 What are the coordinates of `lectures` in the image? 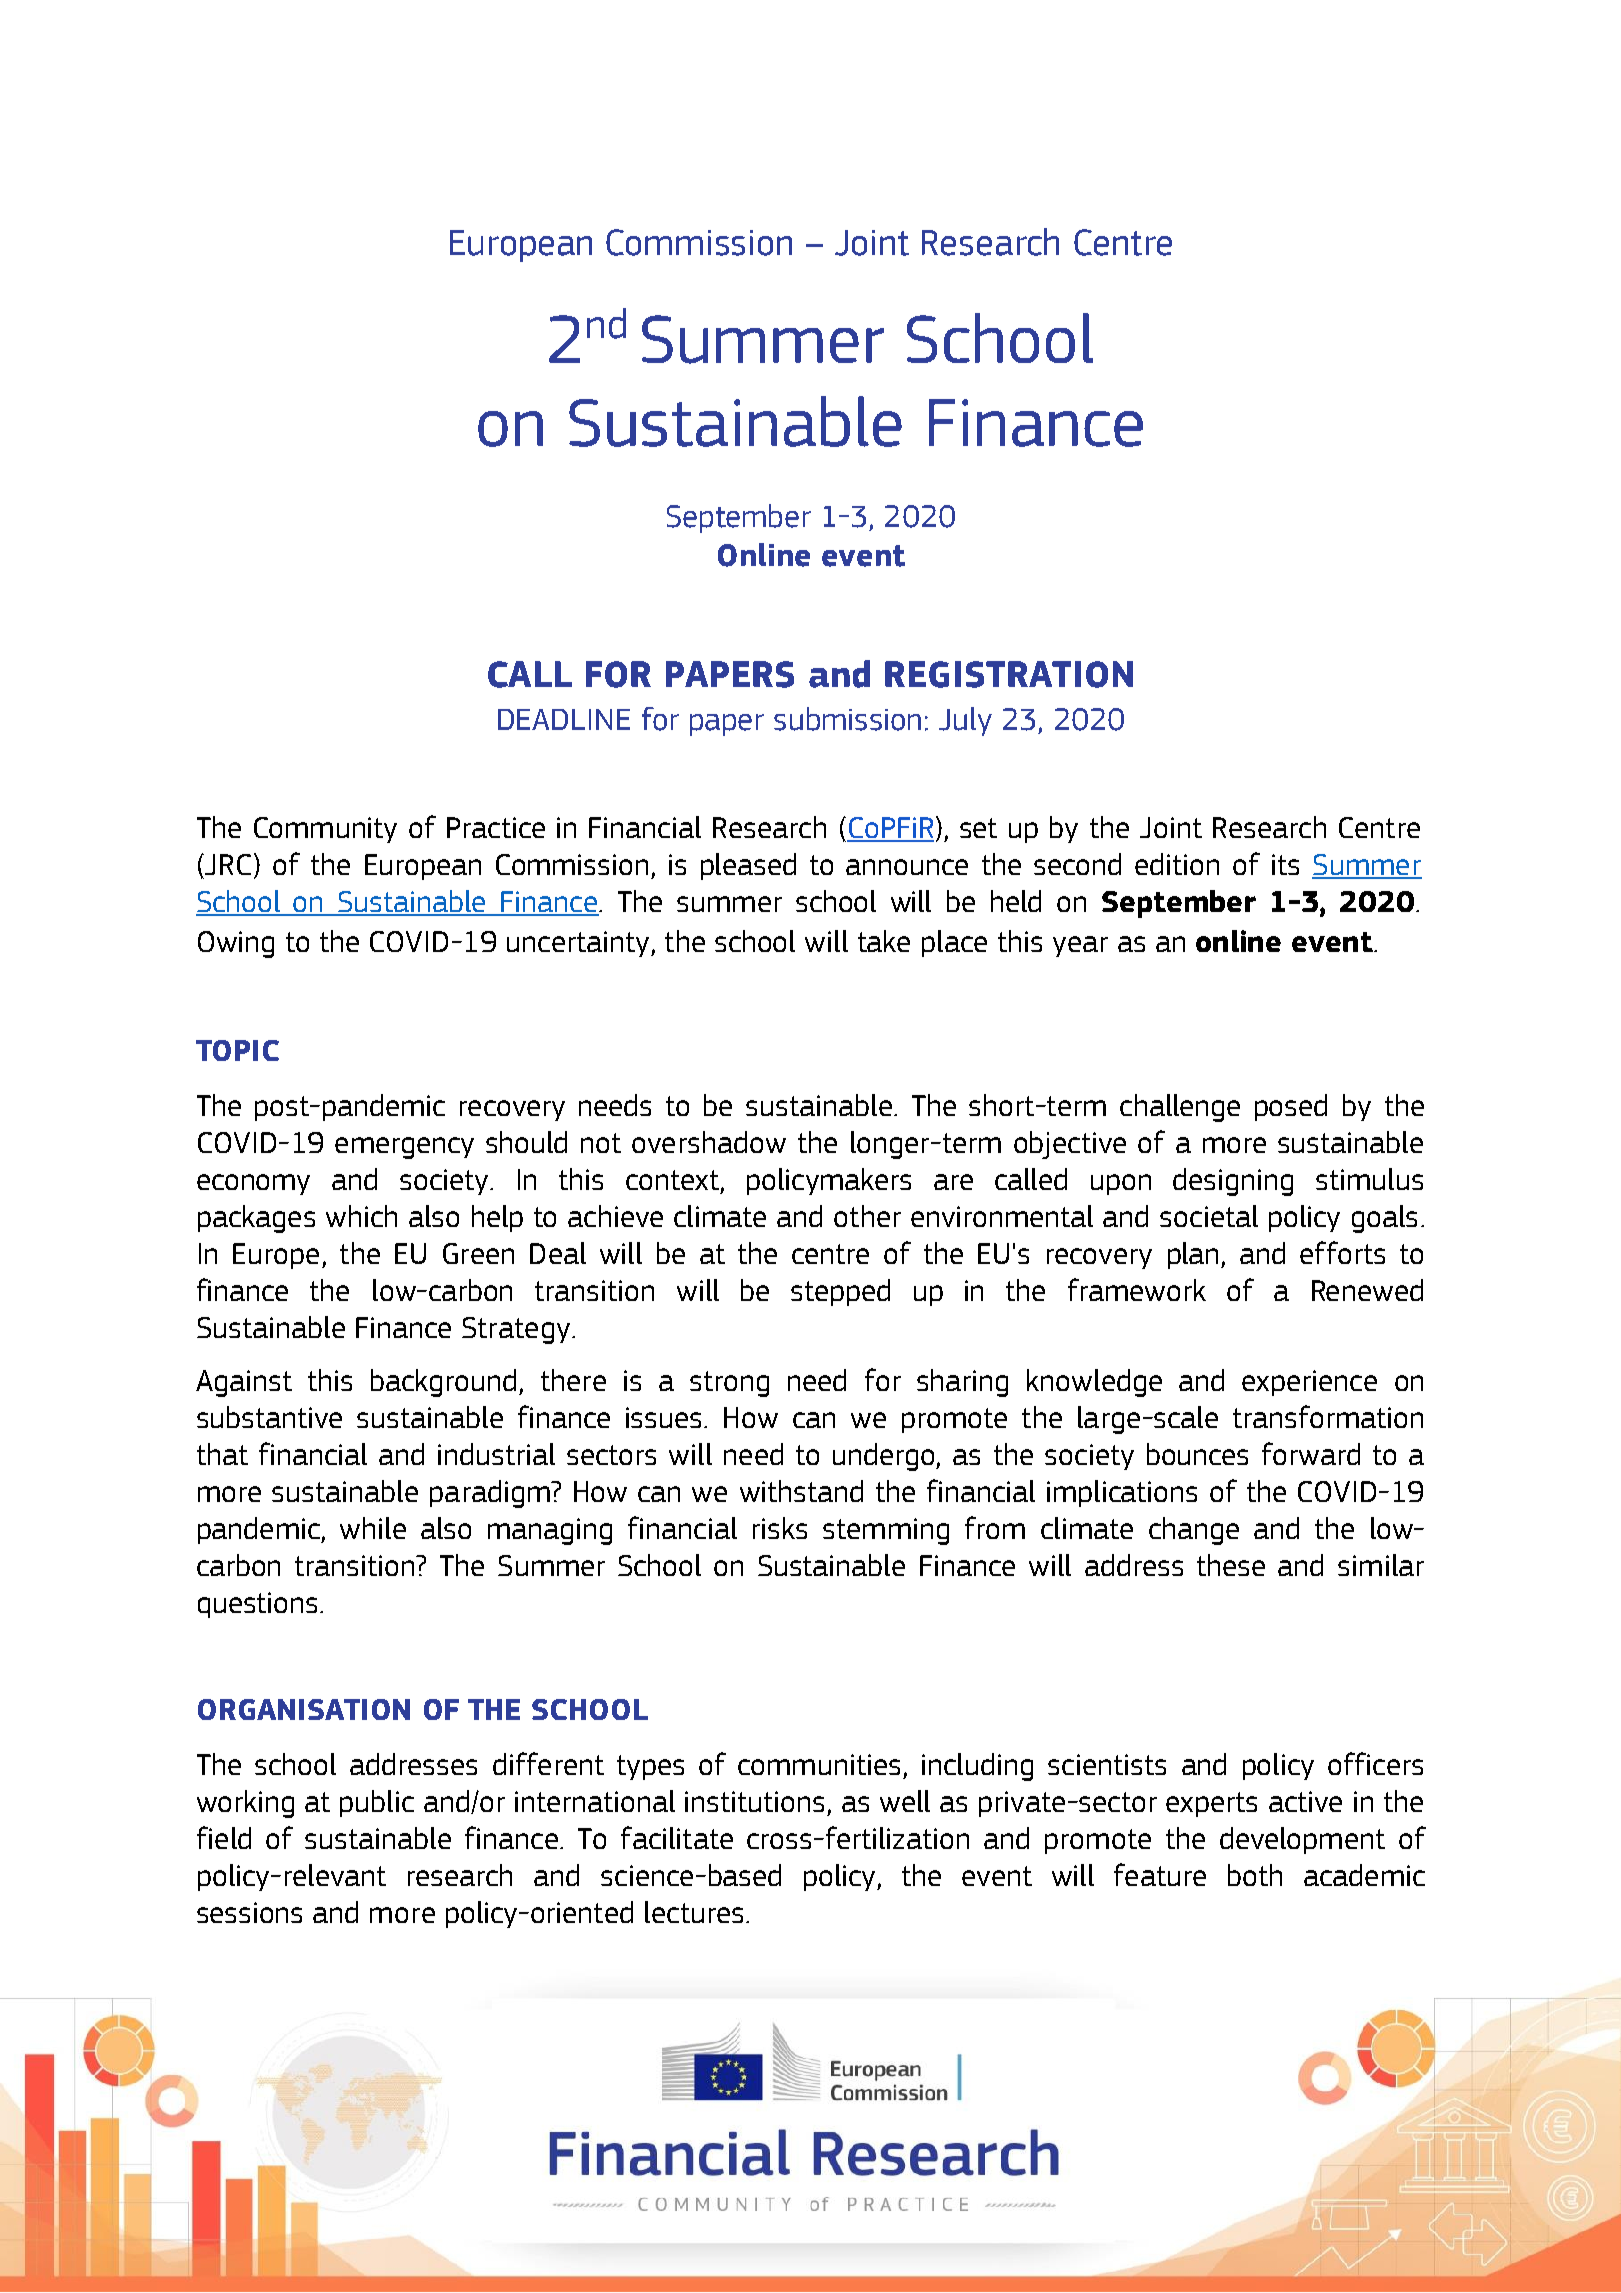 It's located at (694, 1912).
